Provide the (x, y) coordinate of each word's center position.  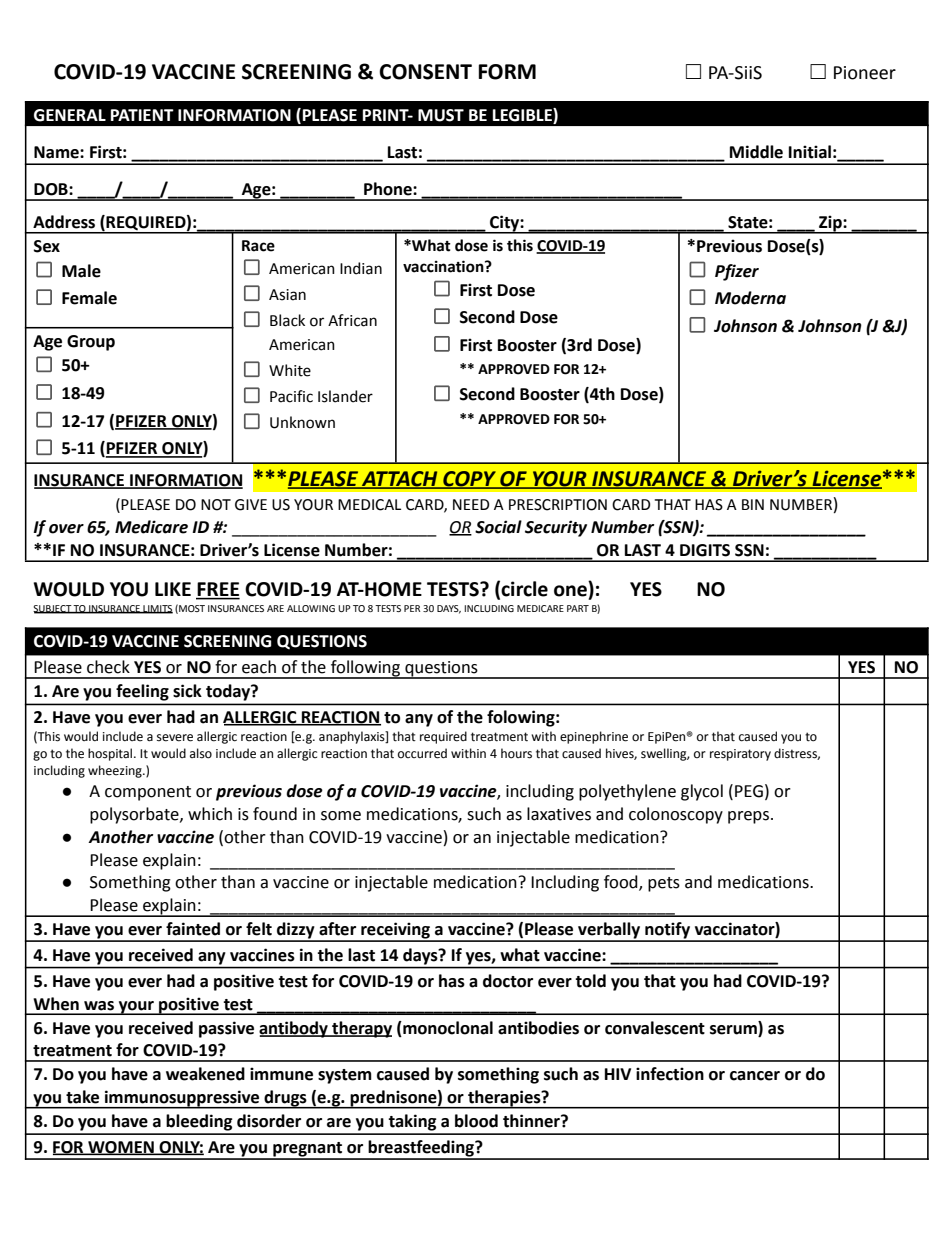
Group (91, 343)
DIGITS (705, 550)
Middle (756, 152)
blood (476, 1121)
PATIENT (142, 115)
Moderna (750, 298)
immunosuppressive (182, 1099)
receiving (395, 931)
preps (748, 817)
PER (412, 608)
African (352, 320)
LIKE (173, 589)
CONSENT (425, 72)
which (210, 814)
